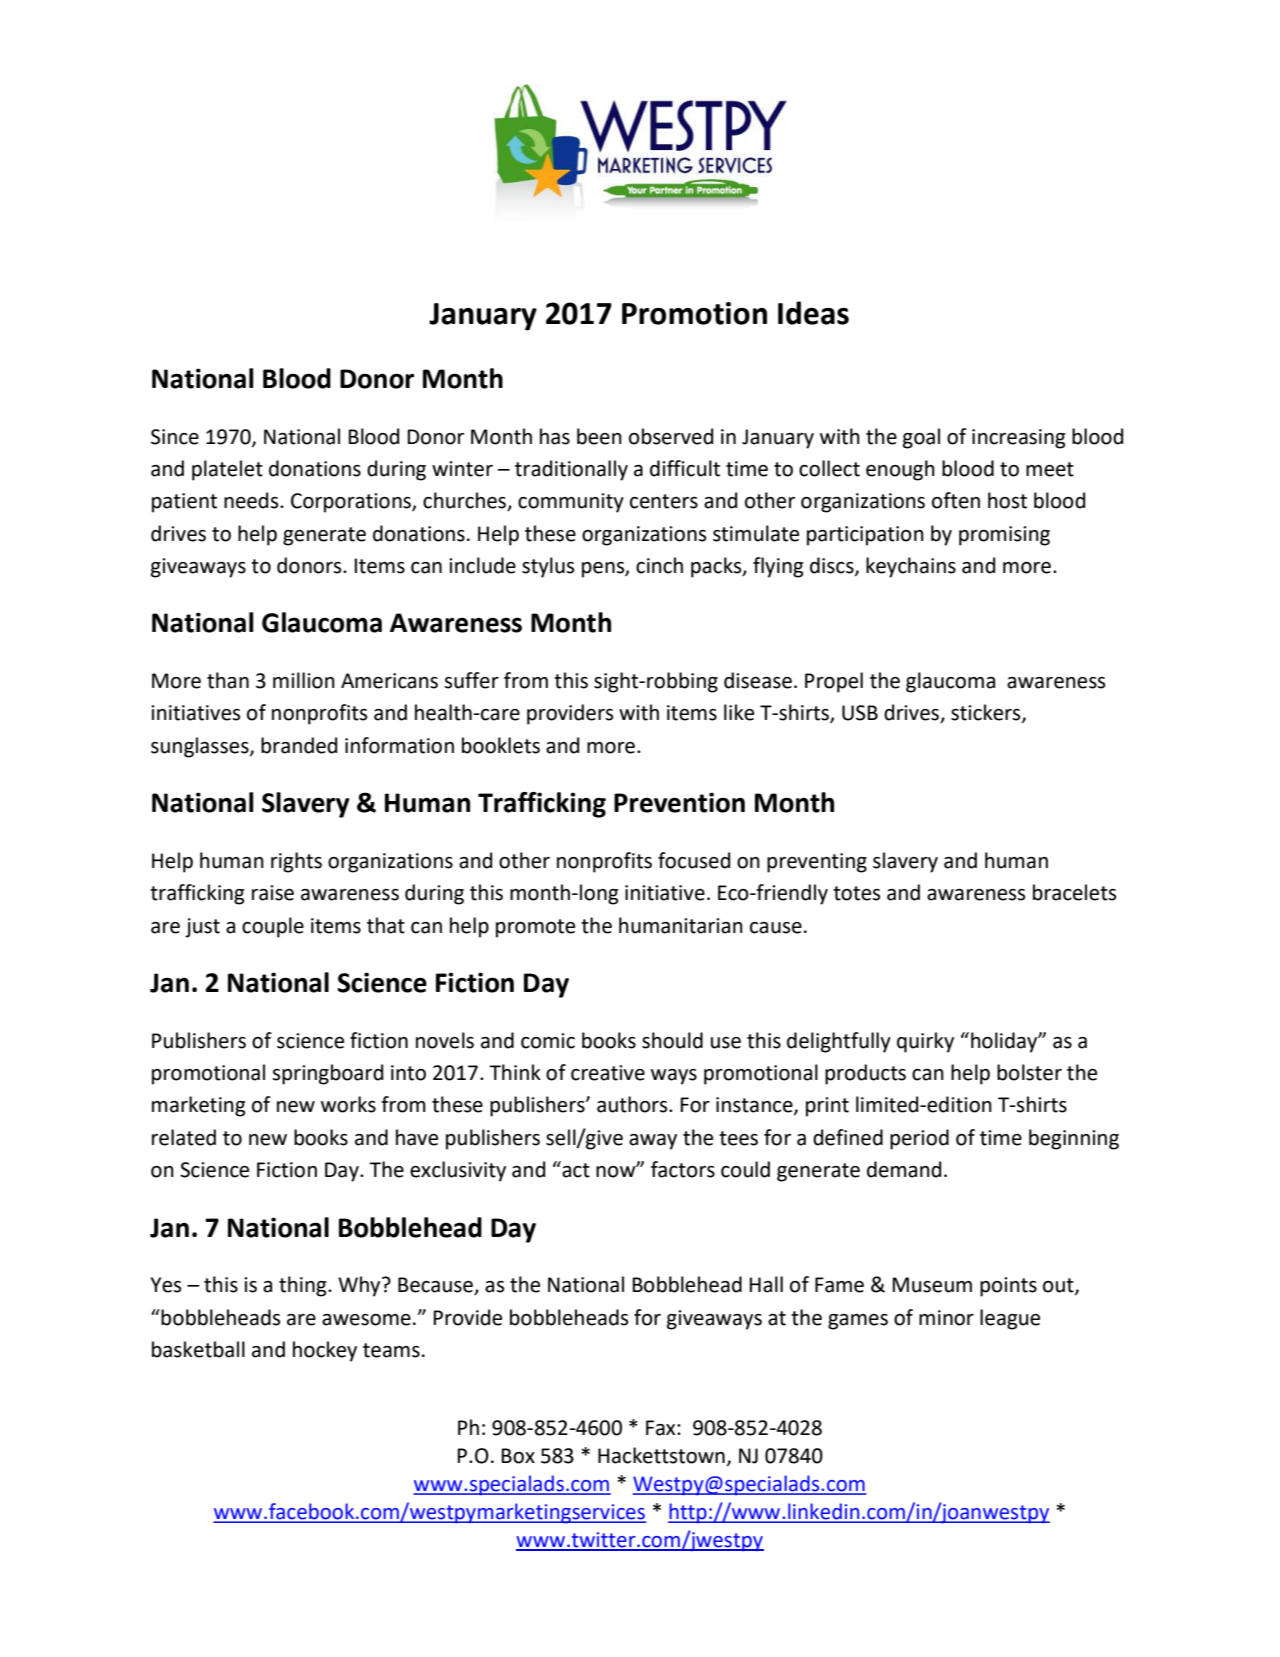 The width and height of the screenshot is (1280, 1657). I want to click on Box, so click(518, 1456).
